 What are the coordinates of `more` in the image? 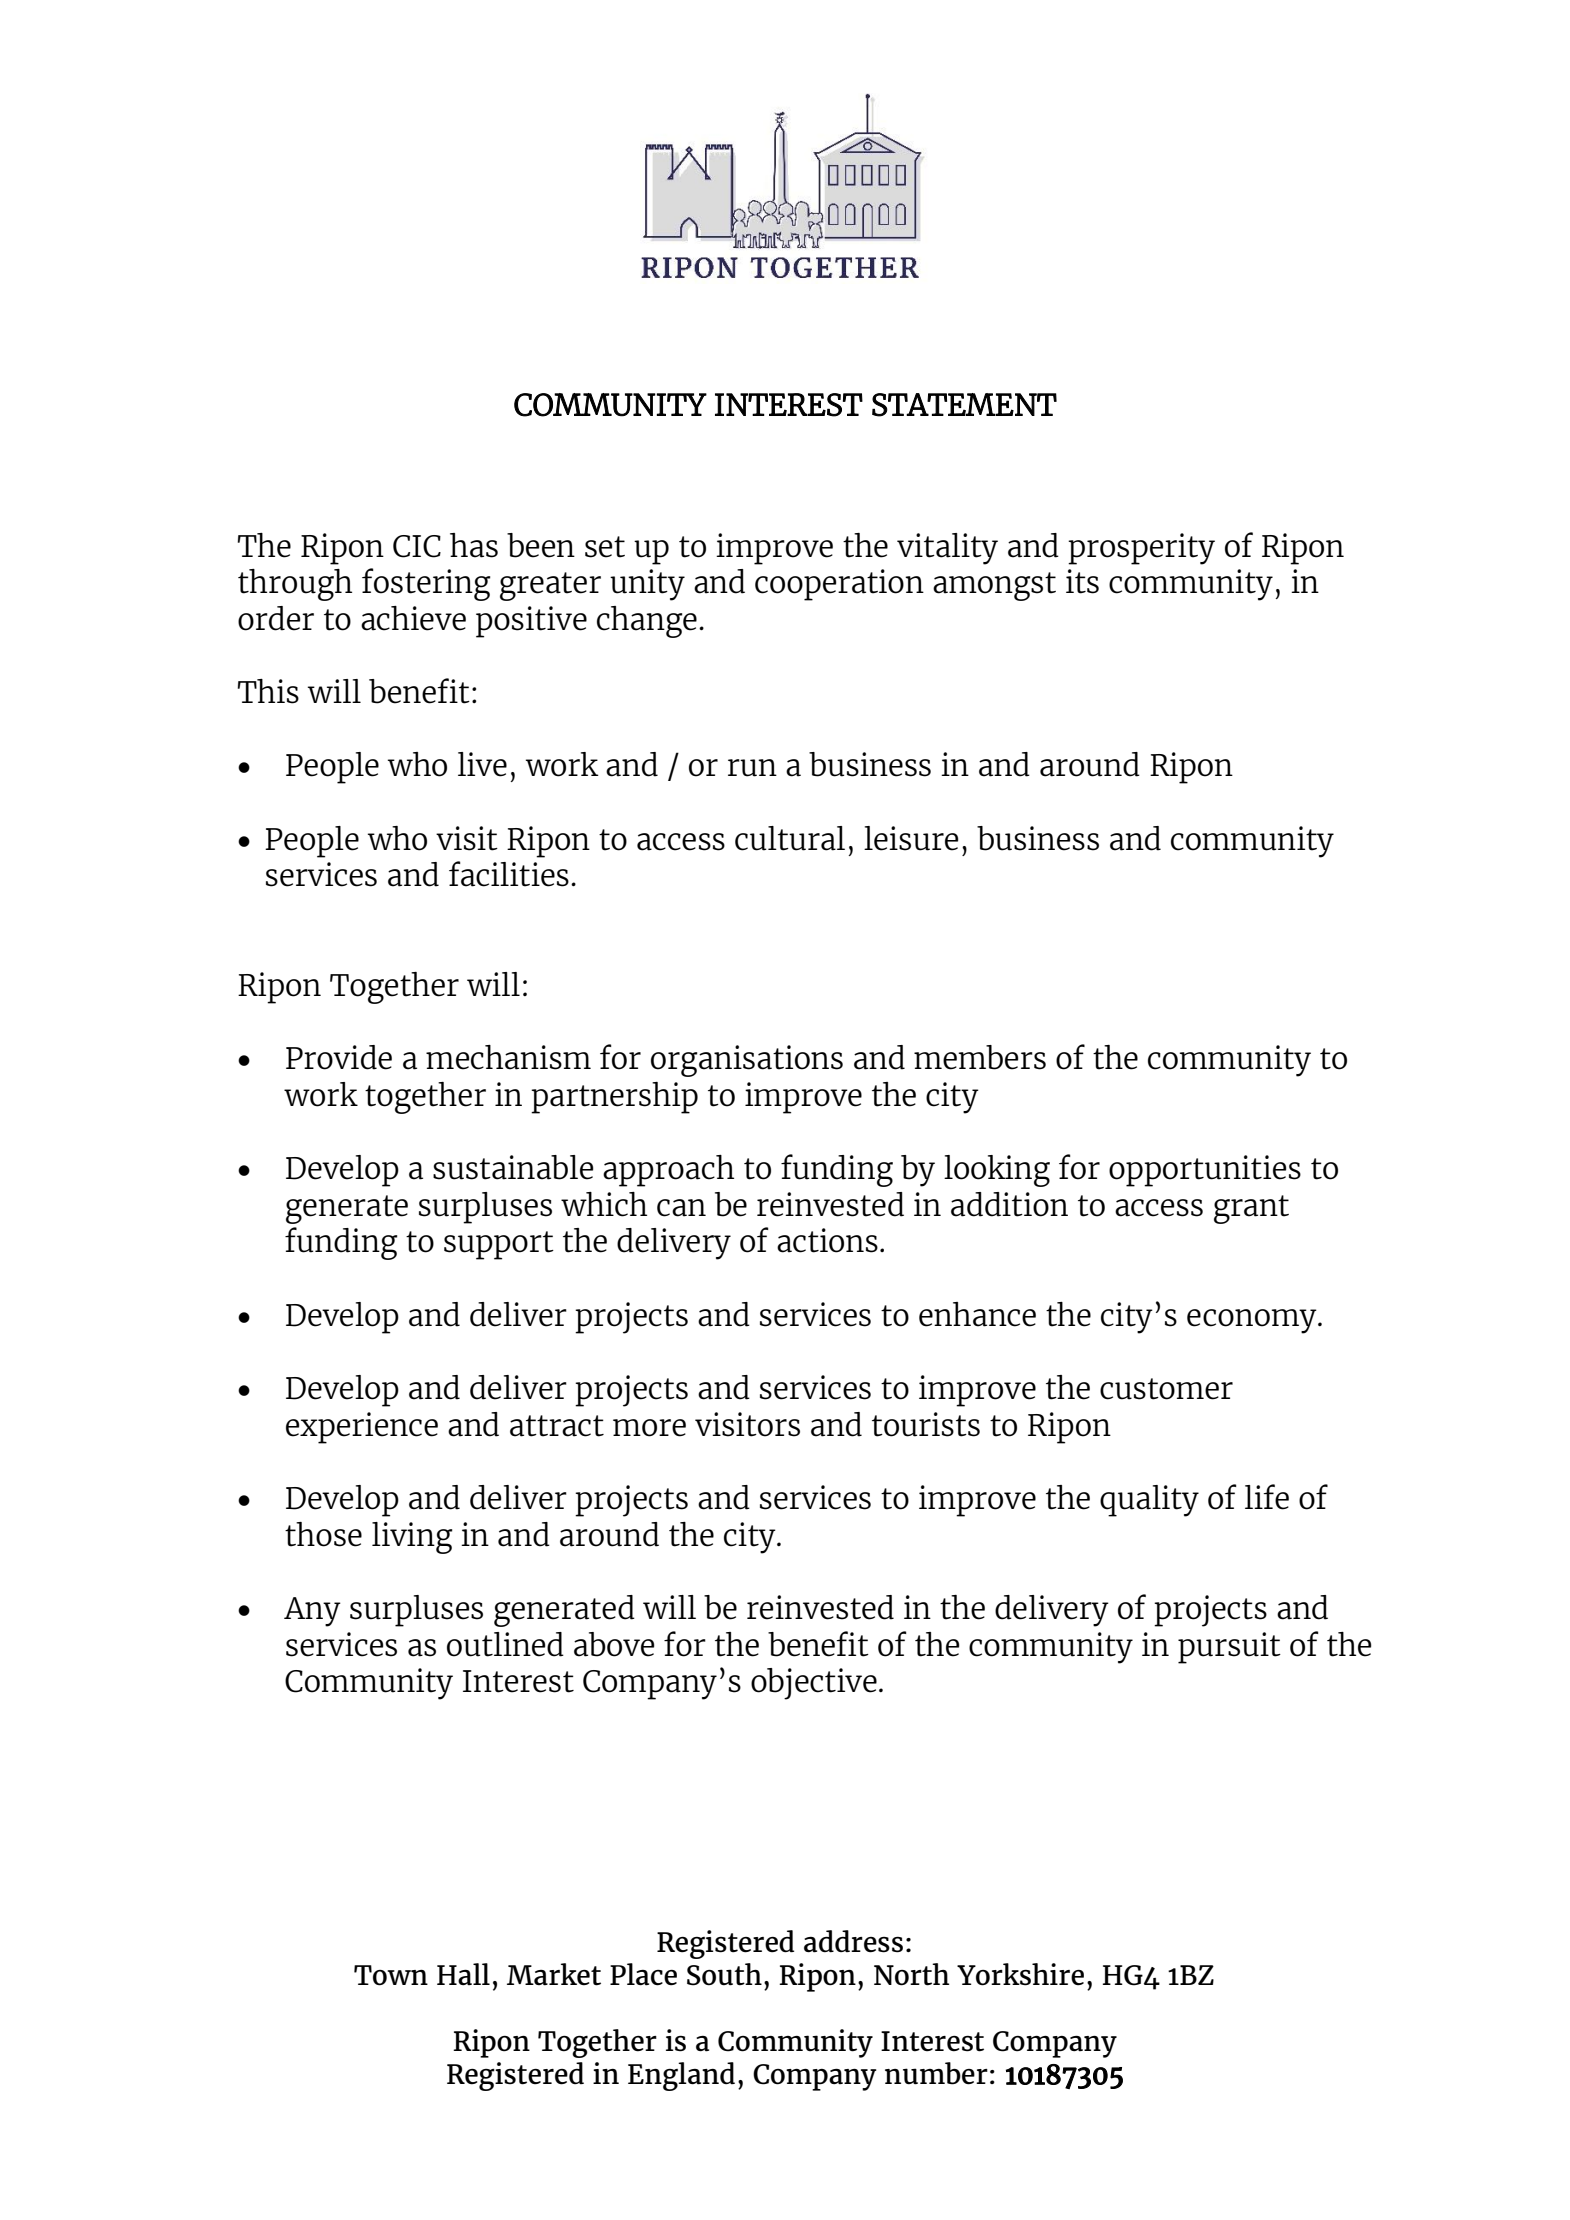 It's located at (649, 1428).
